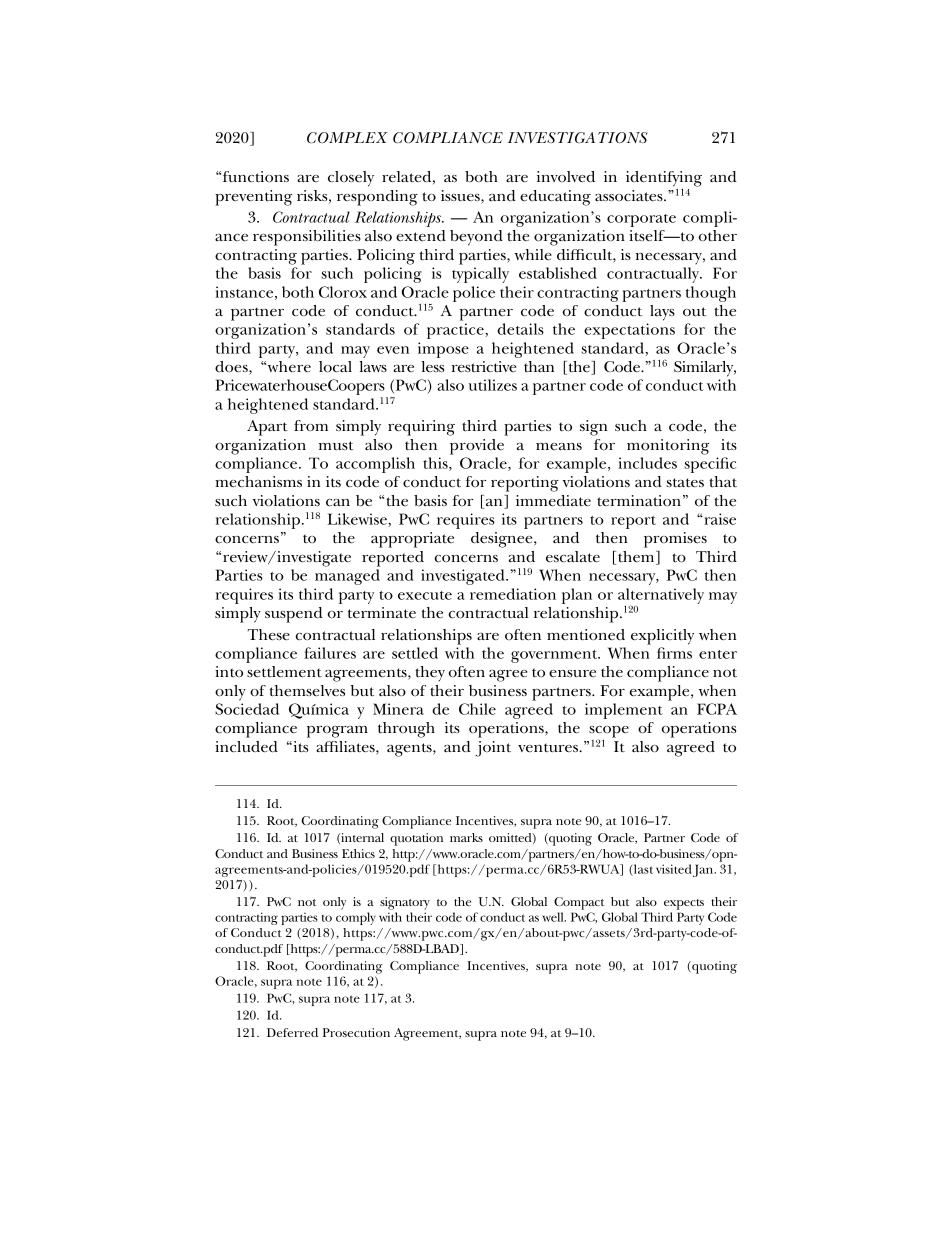 The width and height of the screenshot is (952, 1233). What do you see at coordinates (661, 597) in the screenshot?
I see `alternatively` at bounding box center [661, 597].
